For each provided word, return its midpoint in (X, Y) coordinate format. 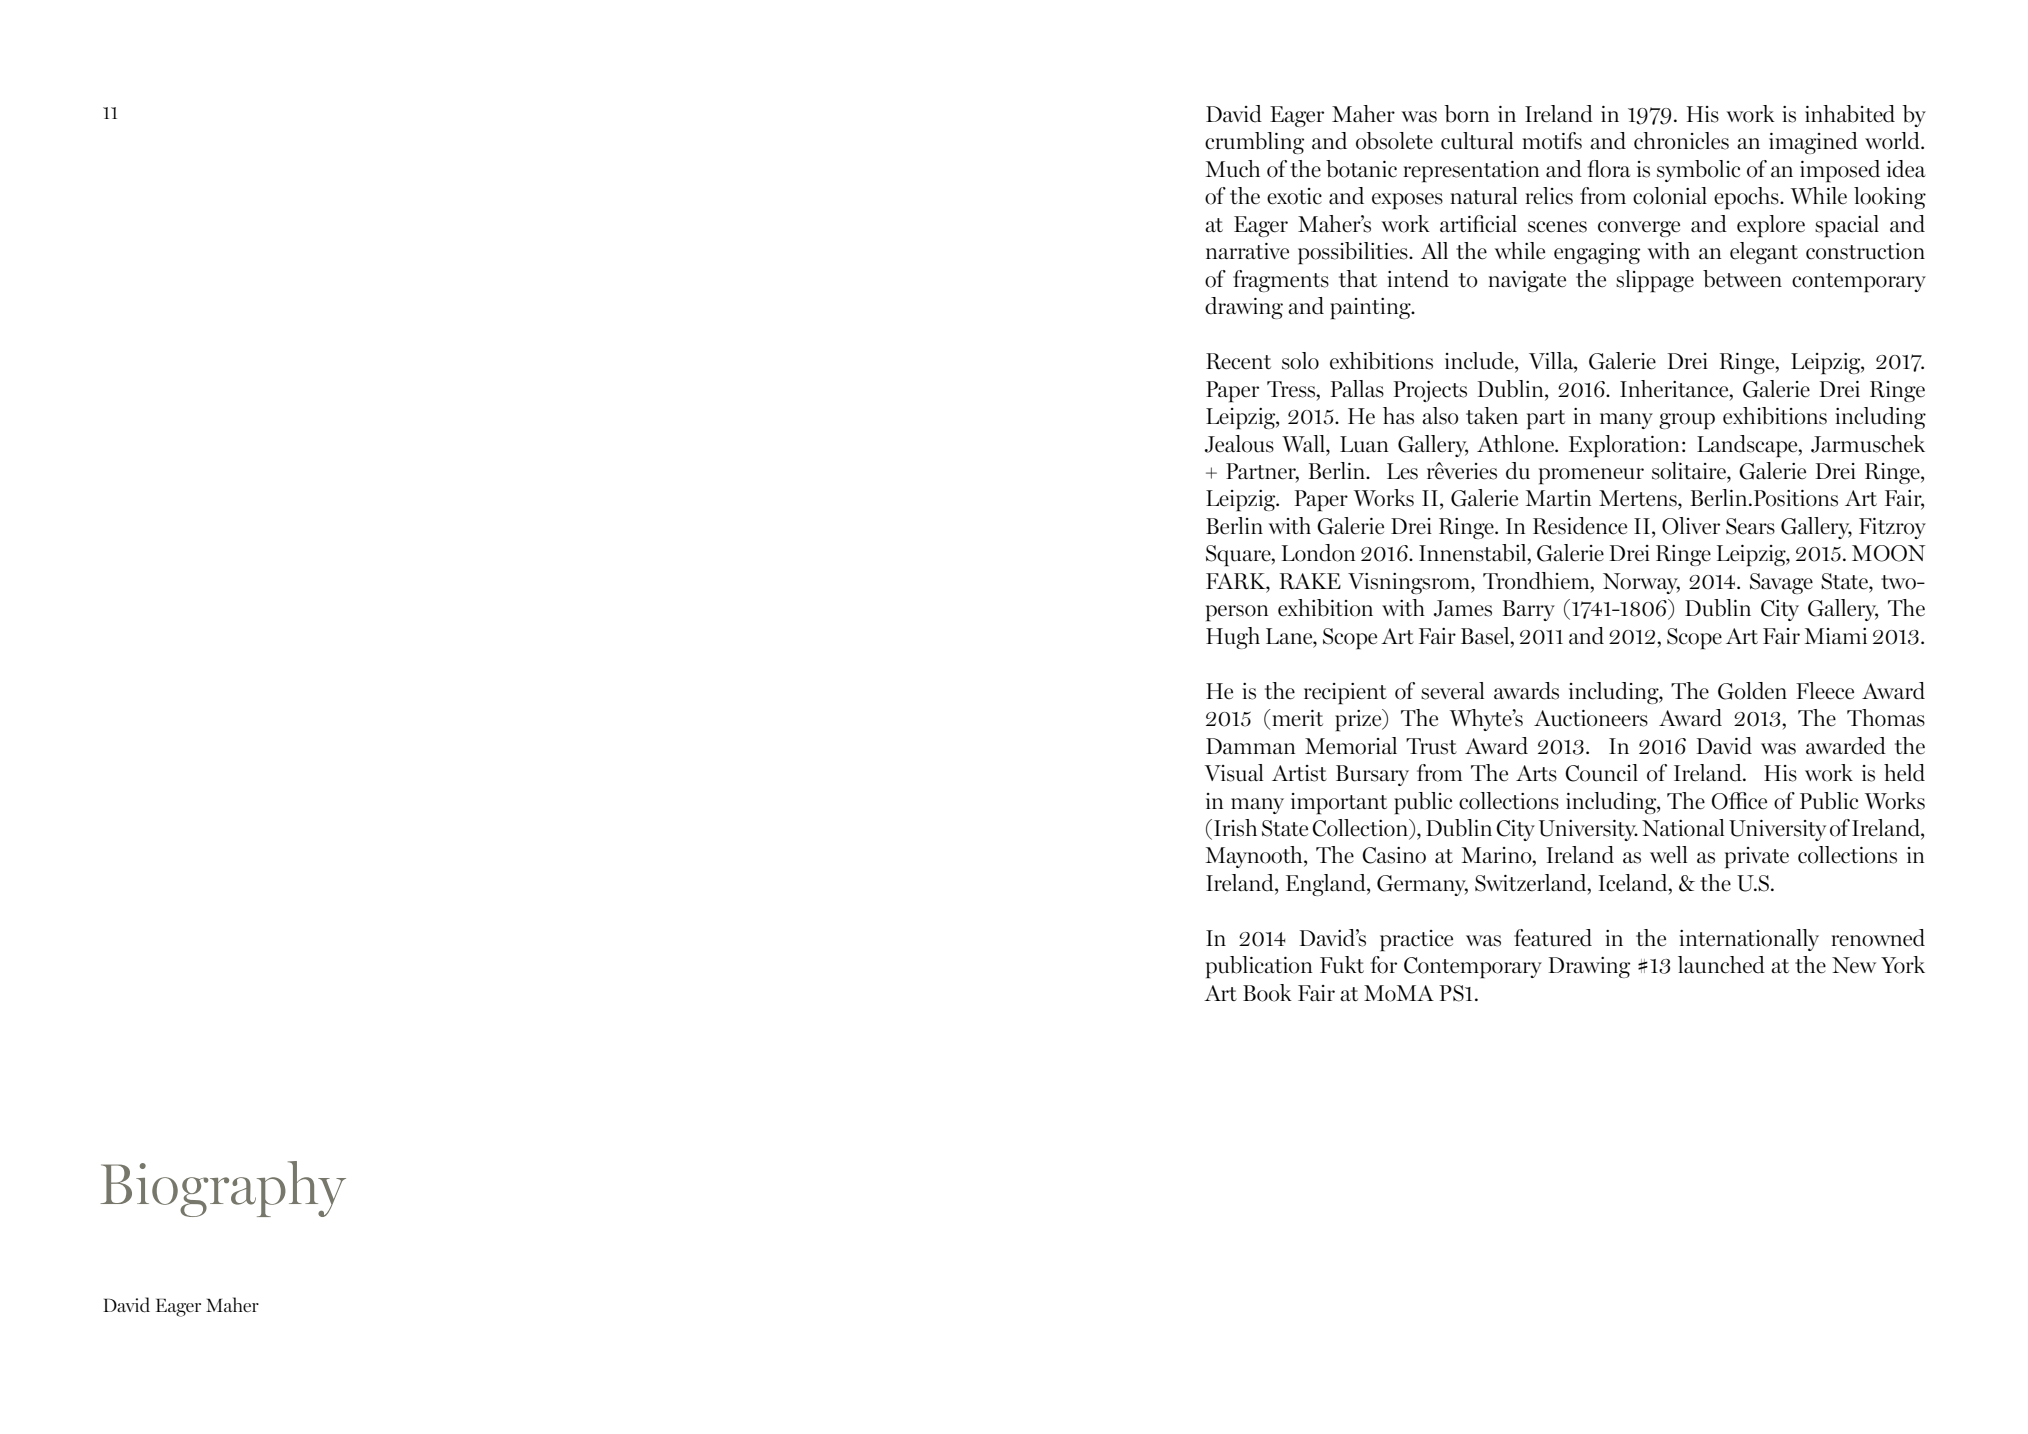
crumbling (1254, 143)
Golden (1752, 691)
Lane (1290, 636)
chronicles (1681, 141)
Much (1233, 169)
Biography (223, 1189)
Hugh (1233, 638)
